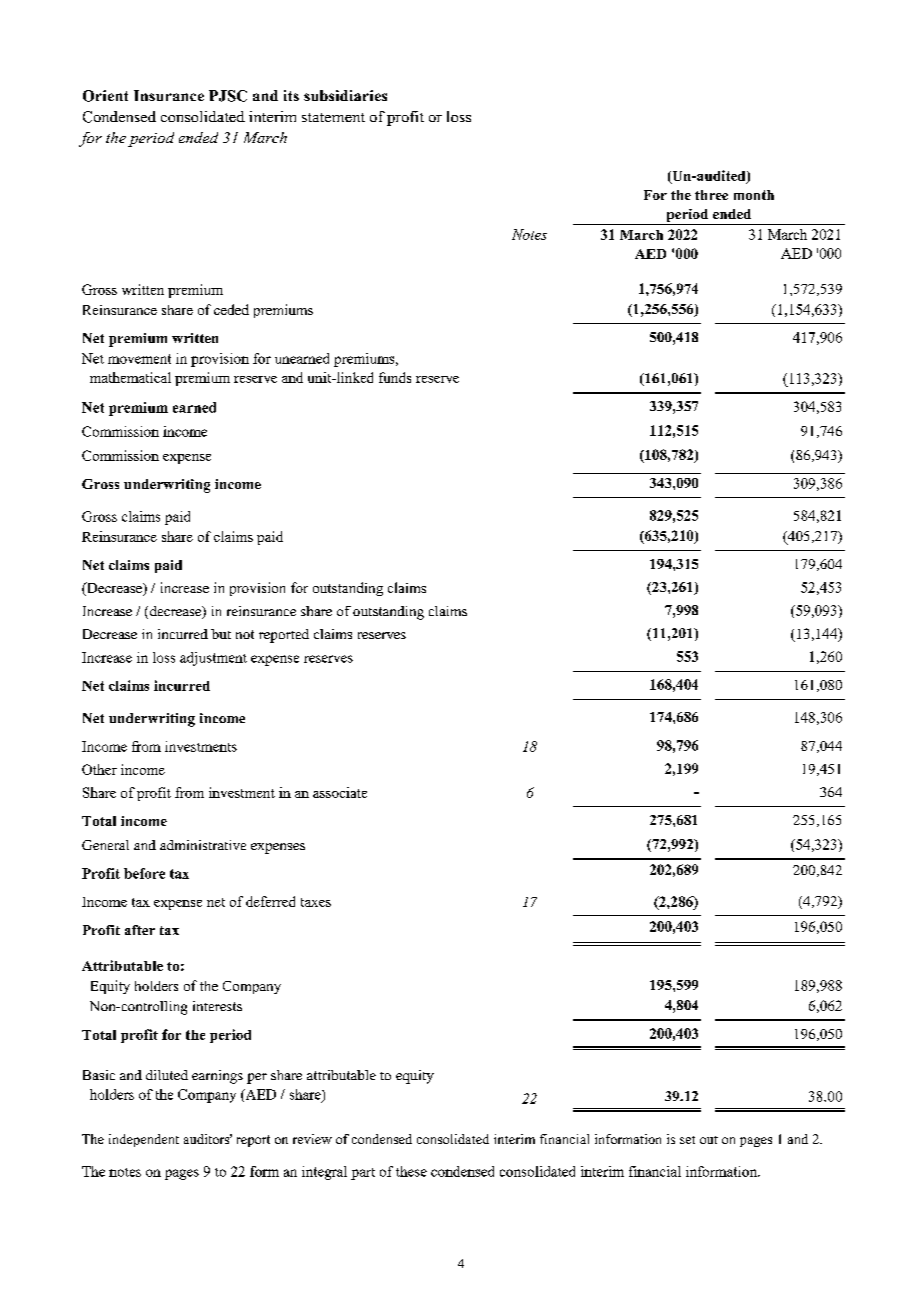 The width and height of the image is (924, 1308). I want to click on funds, so click(395, 377).
